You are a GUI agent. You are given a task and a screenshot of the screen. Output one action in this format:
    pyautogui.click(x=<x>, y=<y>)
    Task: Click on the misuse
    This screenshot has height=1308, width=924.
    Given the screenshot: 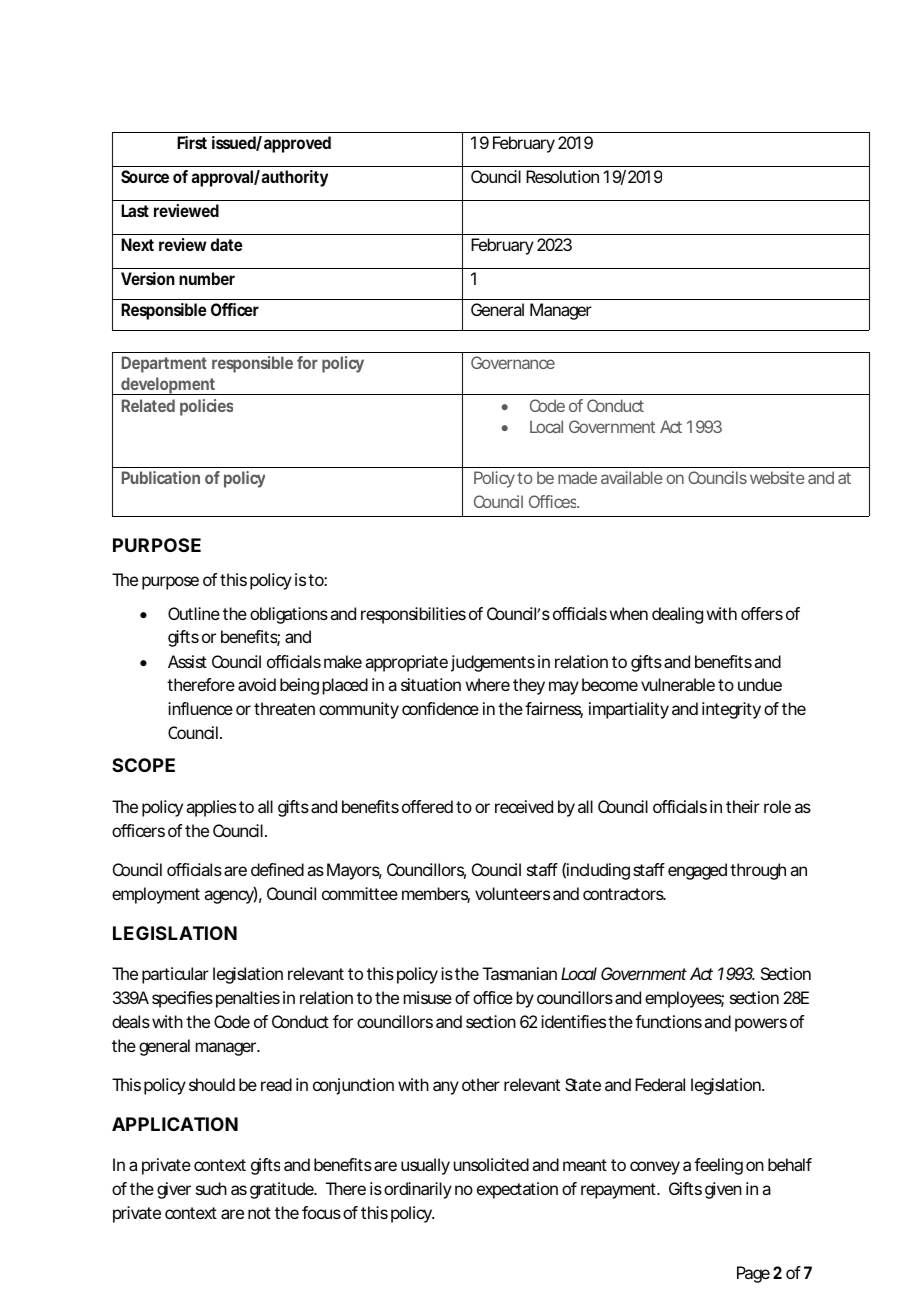 What is the action you would take?
    pyautogui.click(x=428, y=997)
